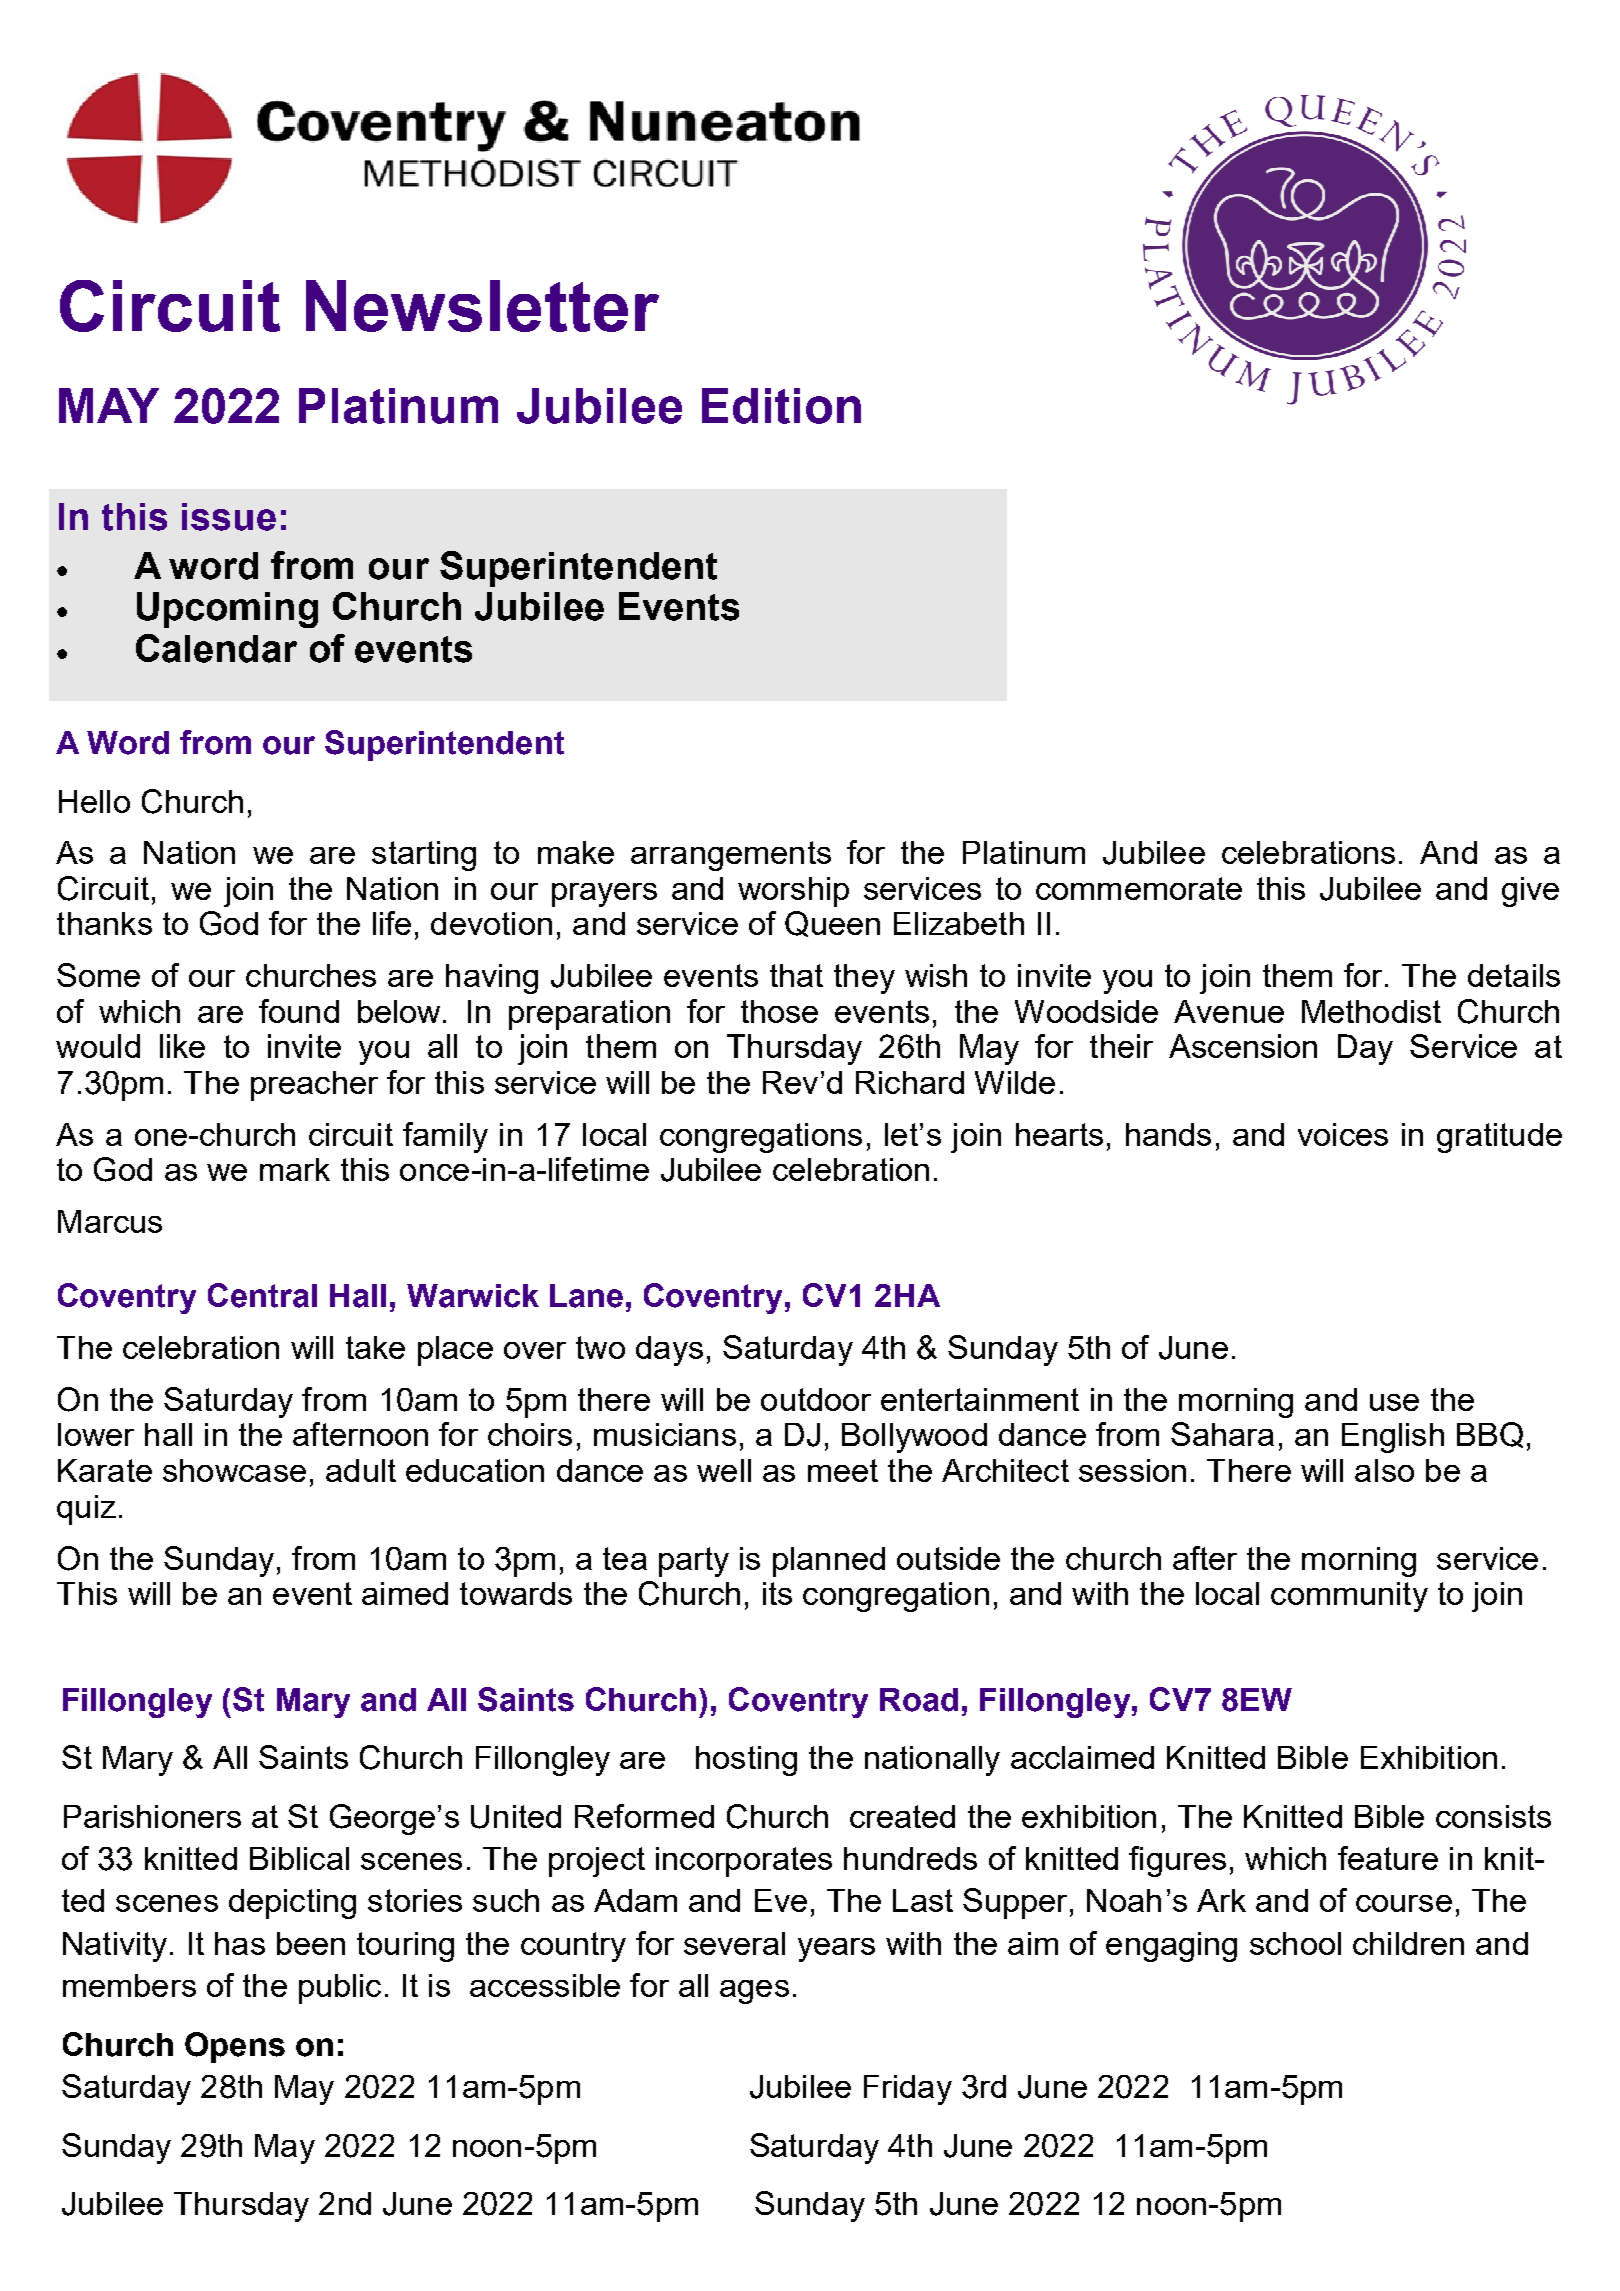 This image has height=2291, width=1620. Describe the element at coordinates (754, 1992) in the image. I see `ages` at that location.
